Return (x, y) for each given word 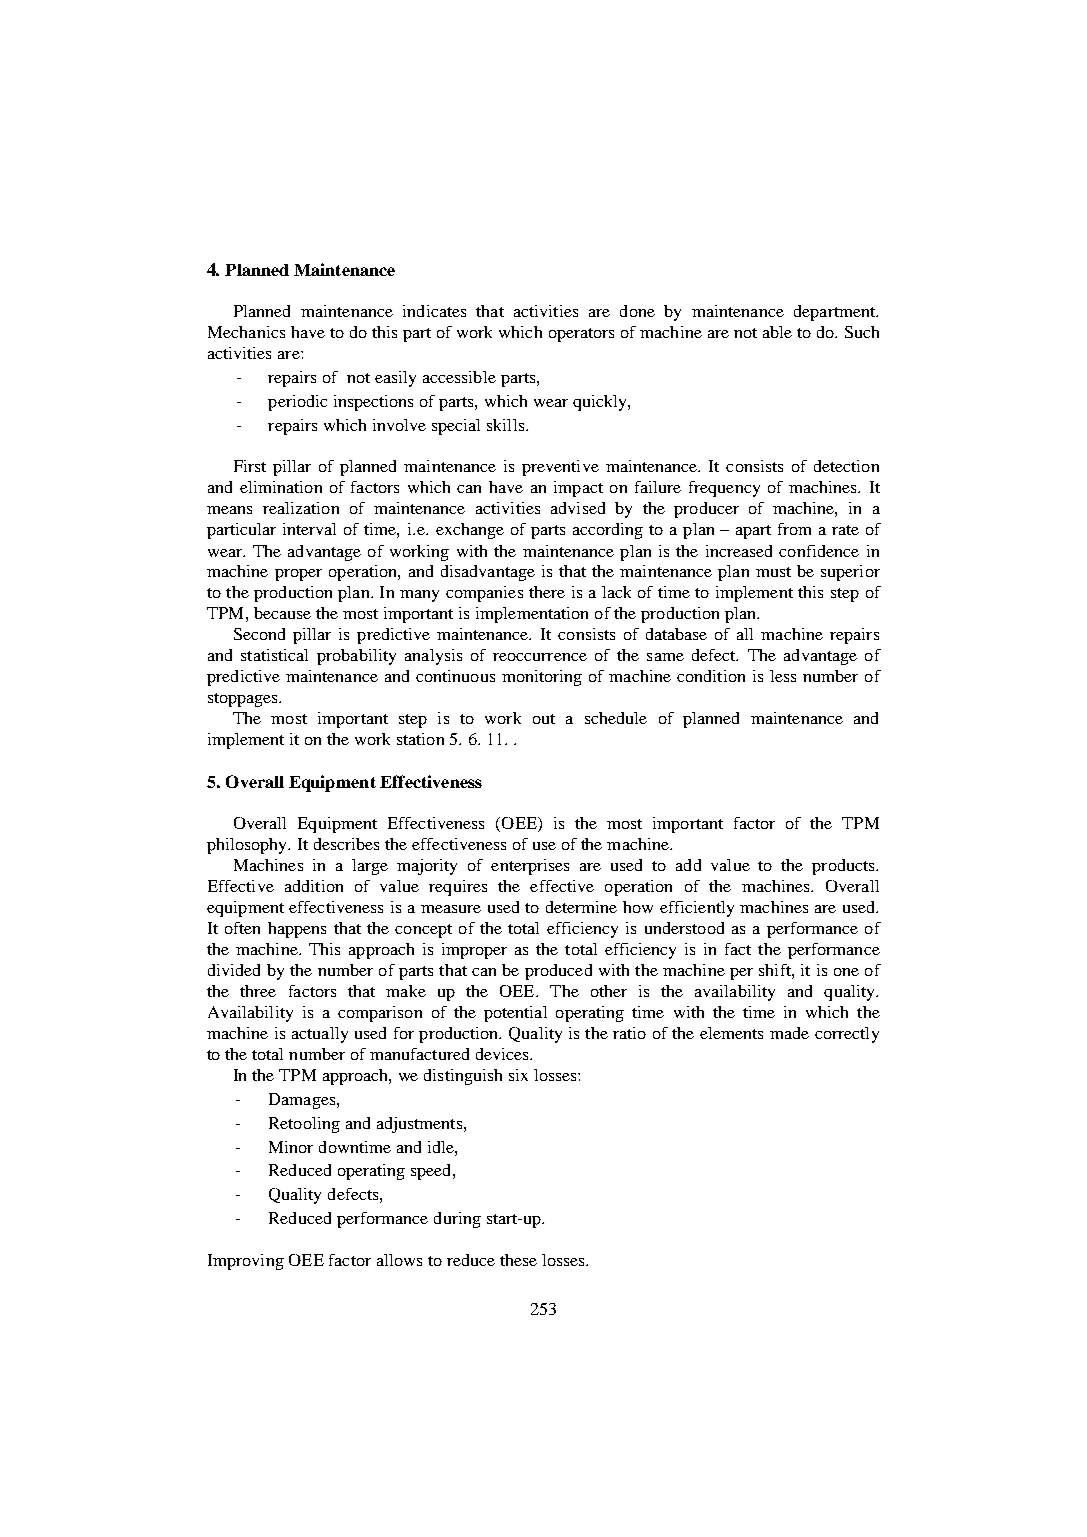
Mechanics (246, 332)
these (518, 1260)
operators (581, 335)
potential (515, 1014)
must (773, 572)
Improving (246, 1262)
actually (320, 1035)
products (844, 867)
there (547, 592)
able (777, 332)
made (789, 1033)
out (544, 719)
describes (346, 844)
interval (309, 529)
